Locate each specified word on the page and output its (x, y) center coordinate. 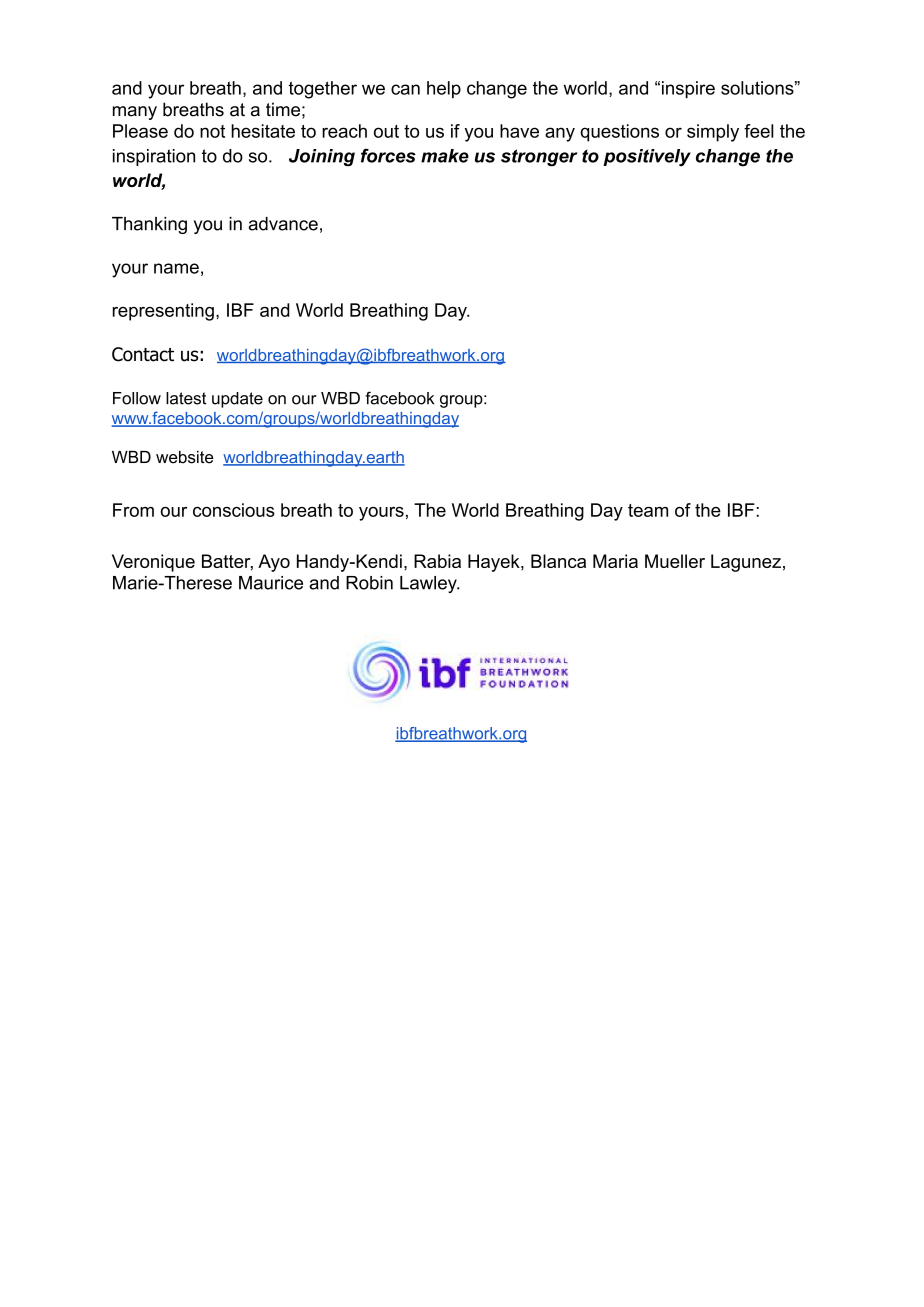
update (237, 400)
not (212, 131)
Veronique (153, 563)
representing (163, 312)
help (444, 90)
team (648, 510)
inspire (688, 90)
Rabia (437, 561)
